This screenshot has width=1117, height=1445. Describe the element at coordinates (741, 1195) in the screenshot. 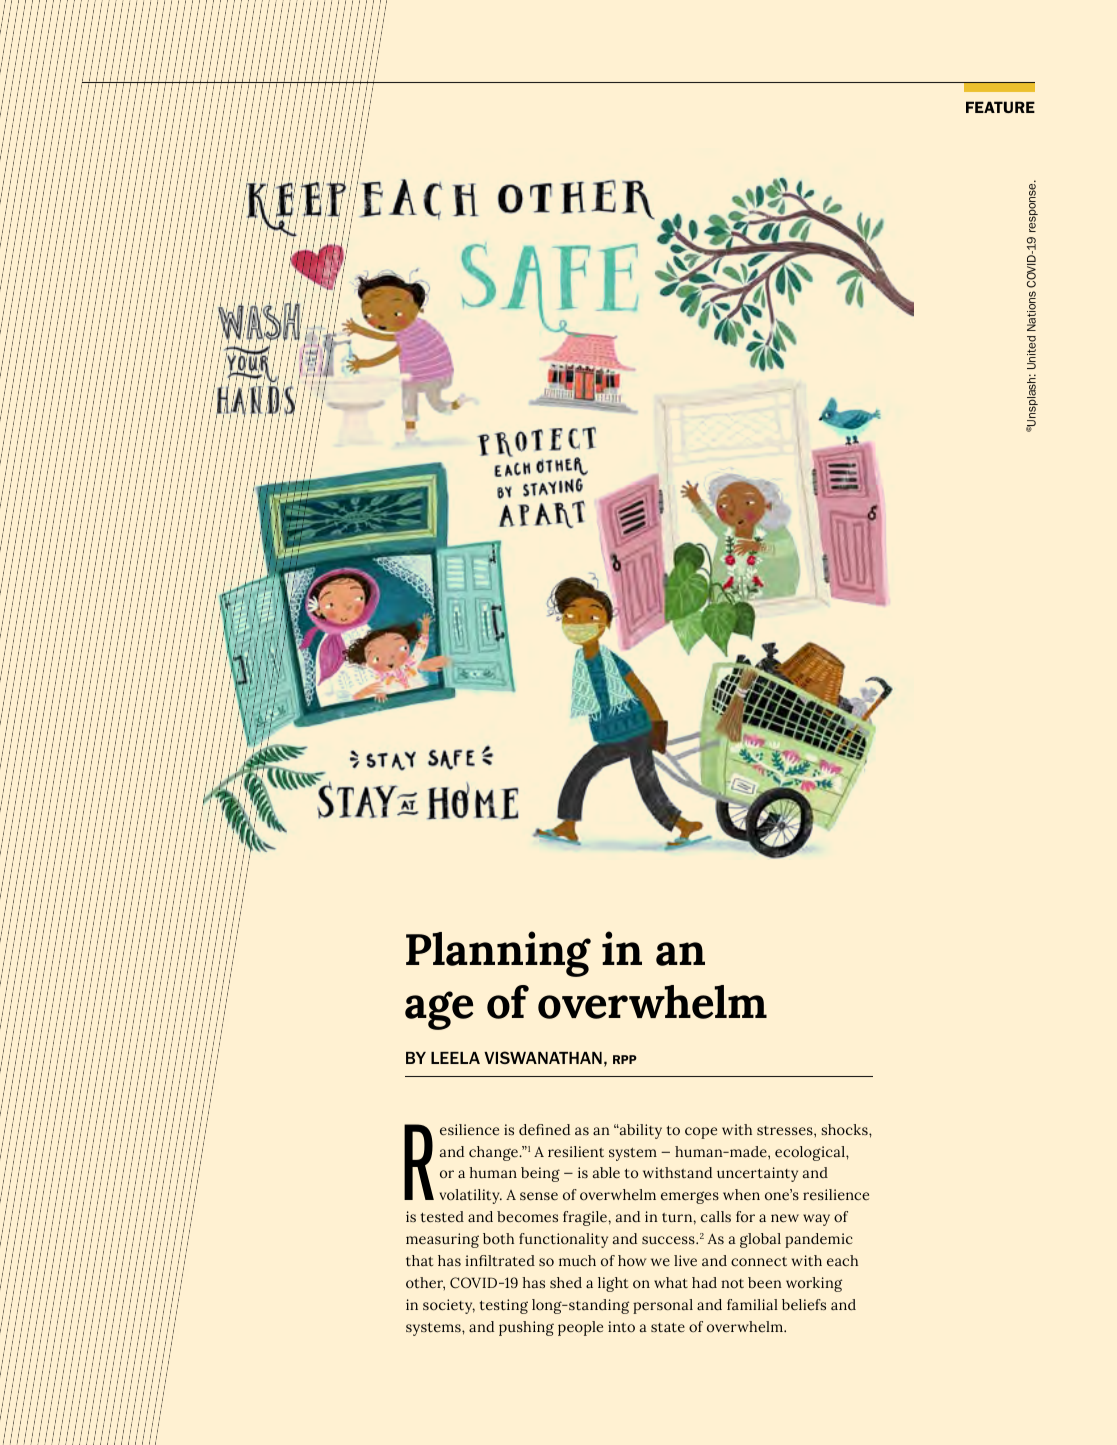

I see `when` at that location.
